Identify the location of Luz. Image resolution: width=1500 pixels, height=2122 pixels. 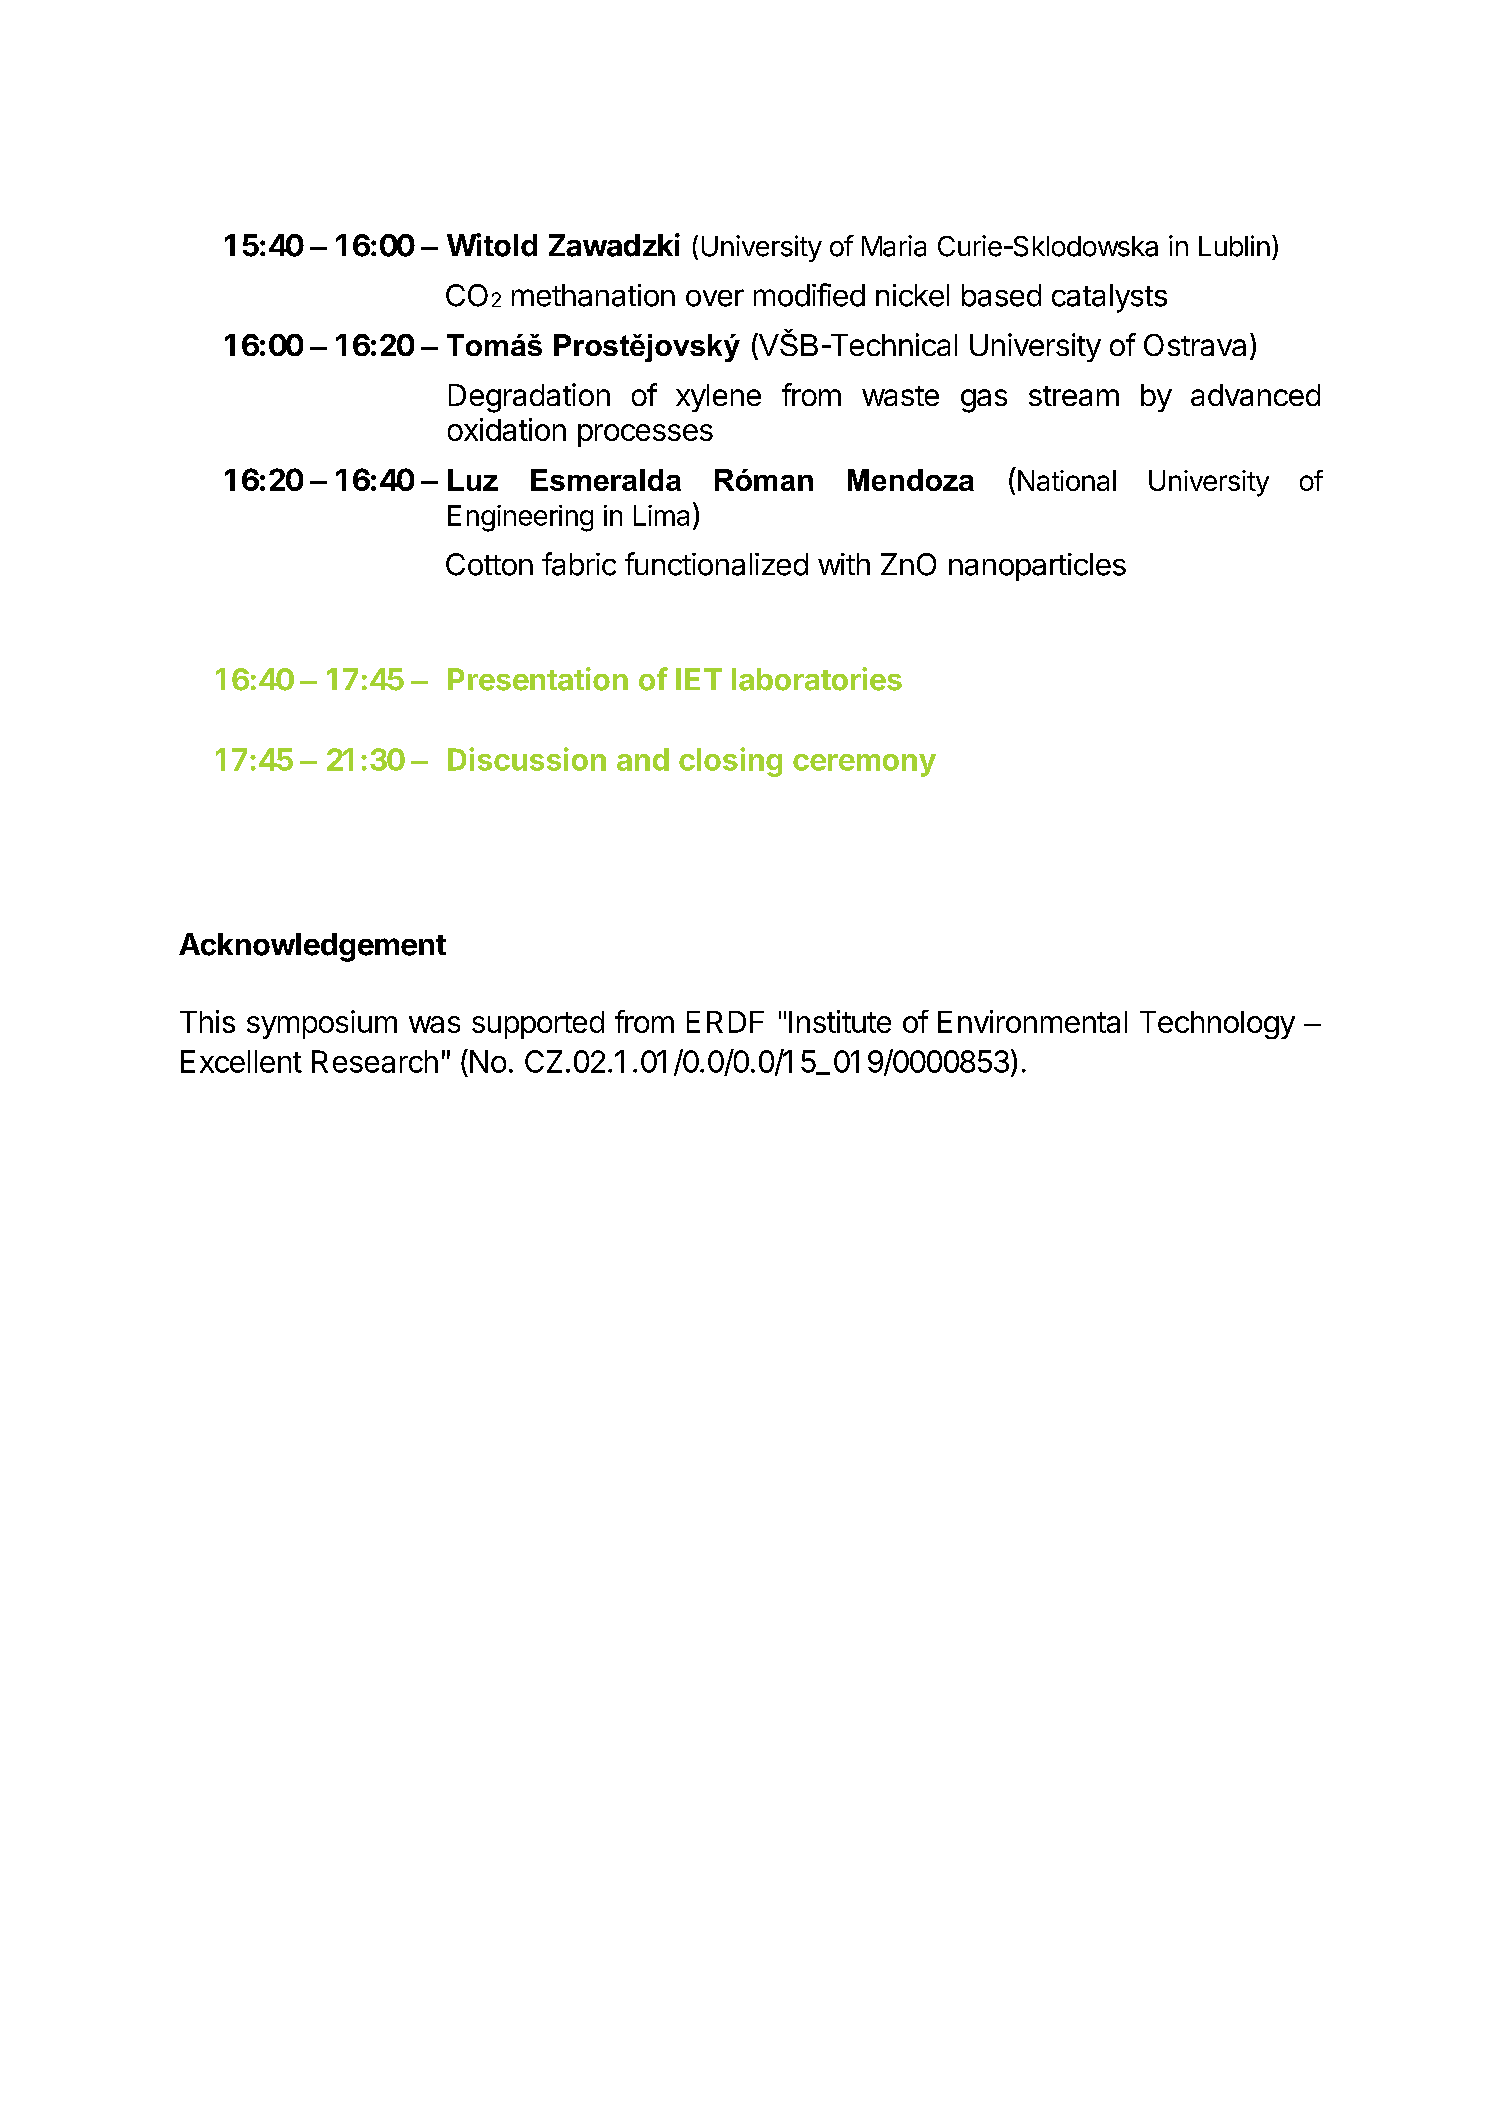
(473, 480).
